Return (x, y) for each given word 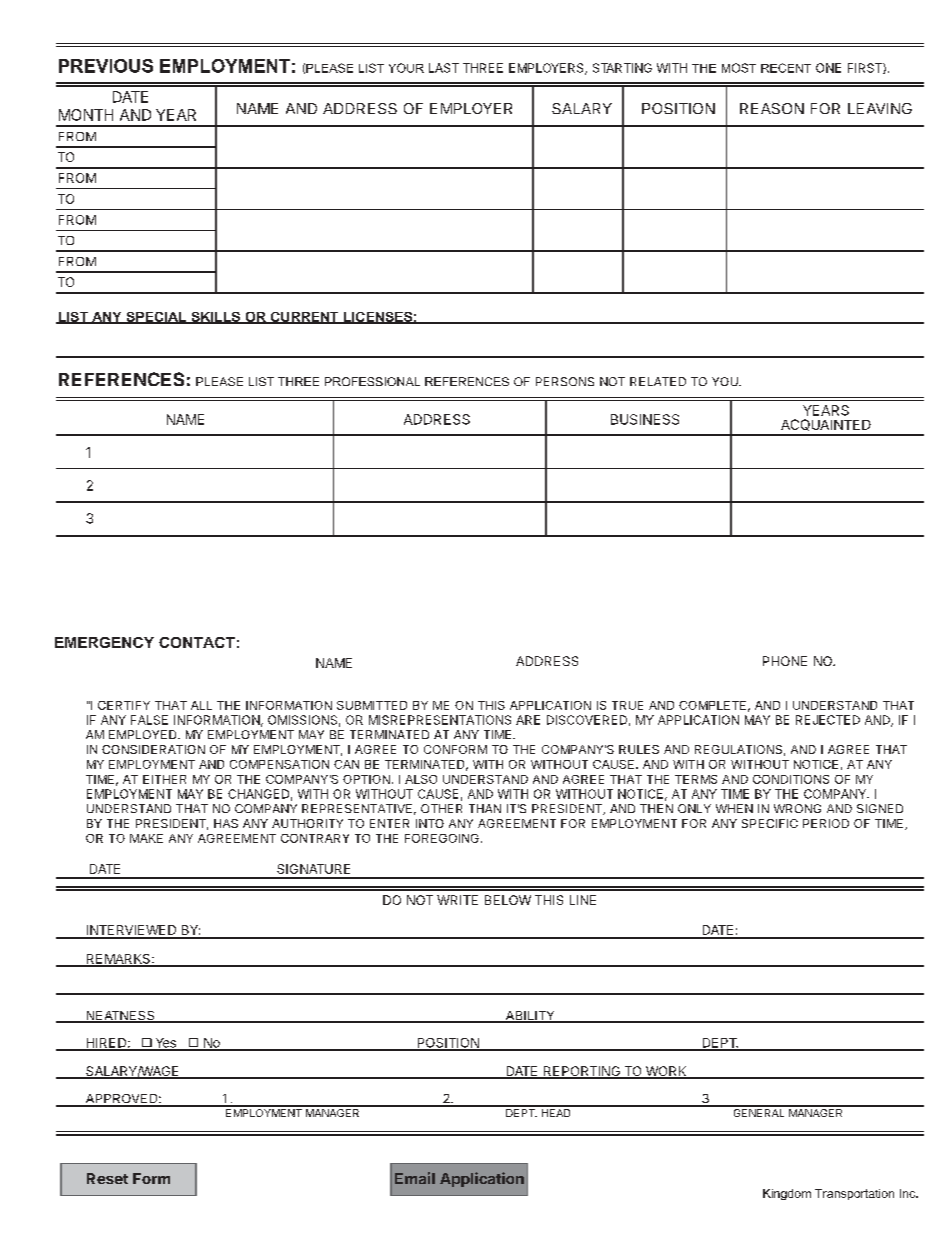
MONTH (86, 115)
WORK (666, 1072)
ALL (201, 705)
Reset (107, 1178)
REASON (772, 108)
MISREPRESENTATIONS (440, 720)
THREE (483, 68)
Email (415, 1178)
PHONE (785, 661)
